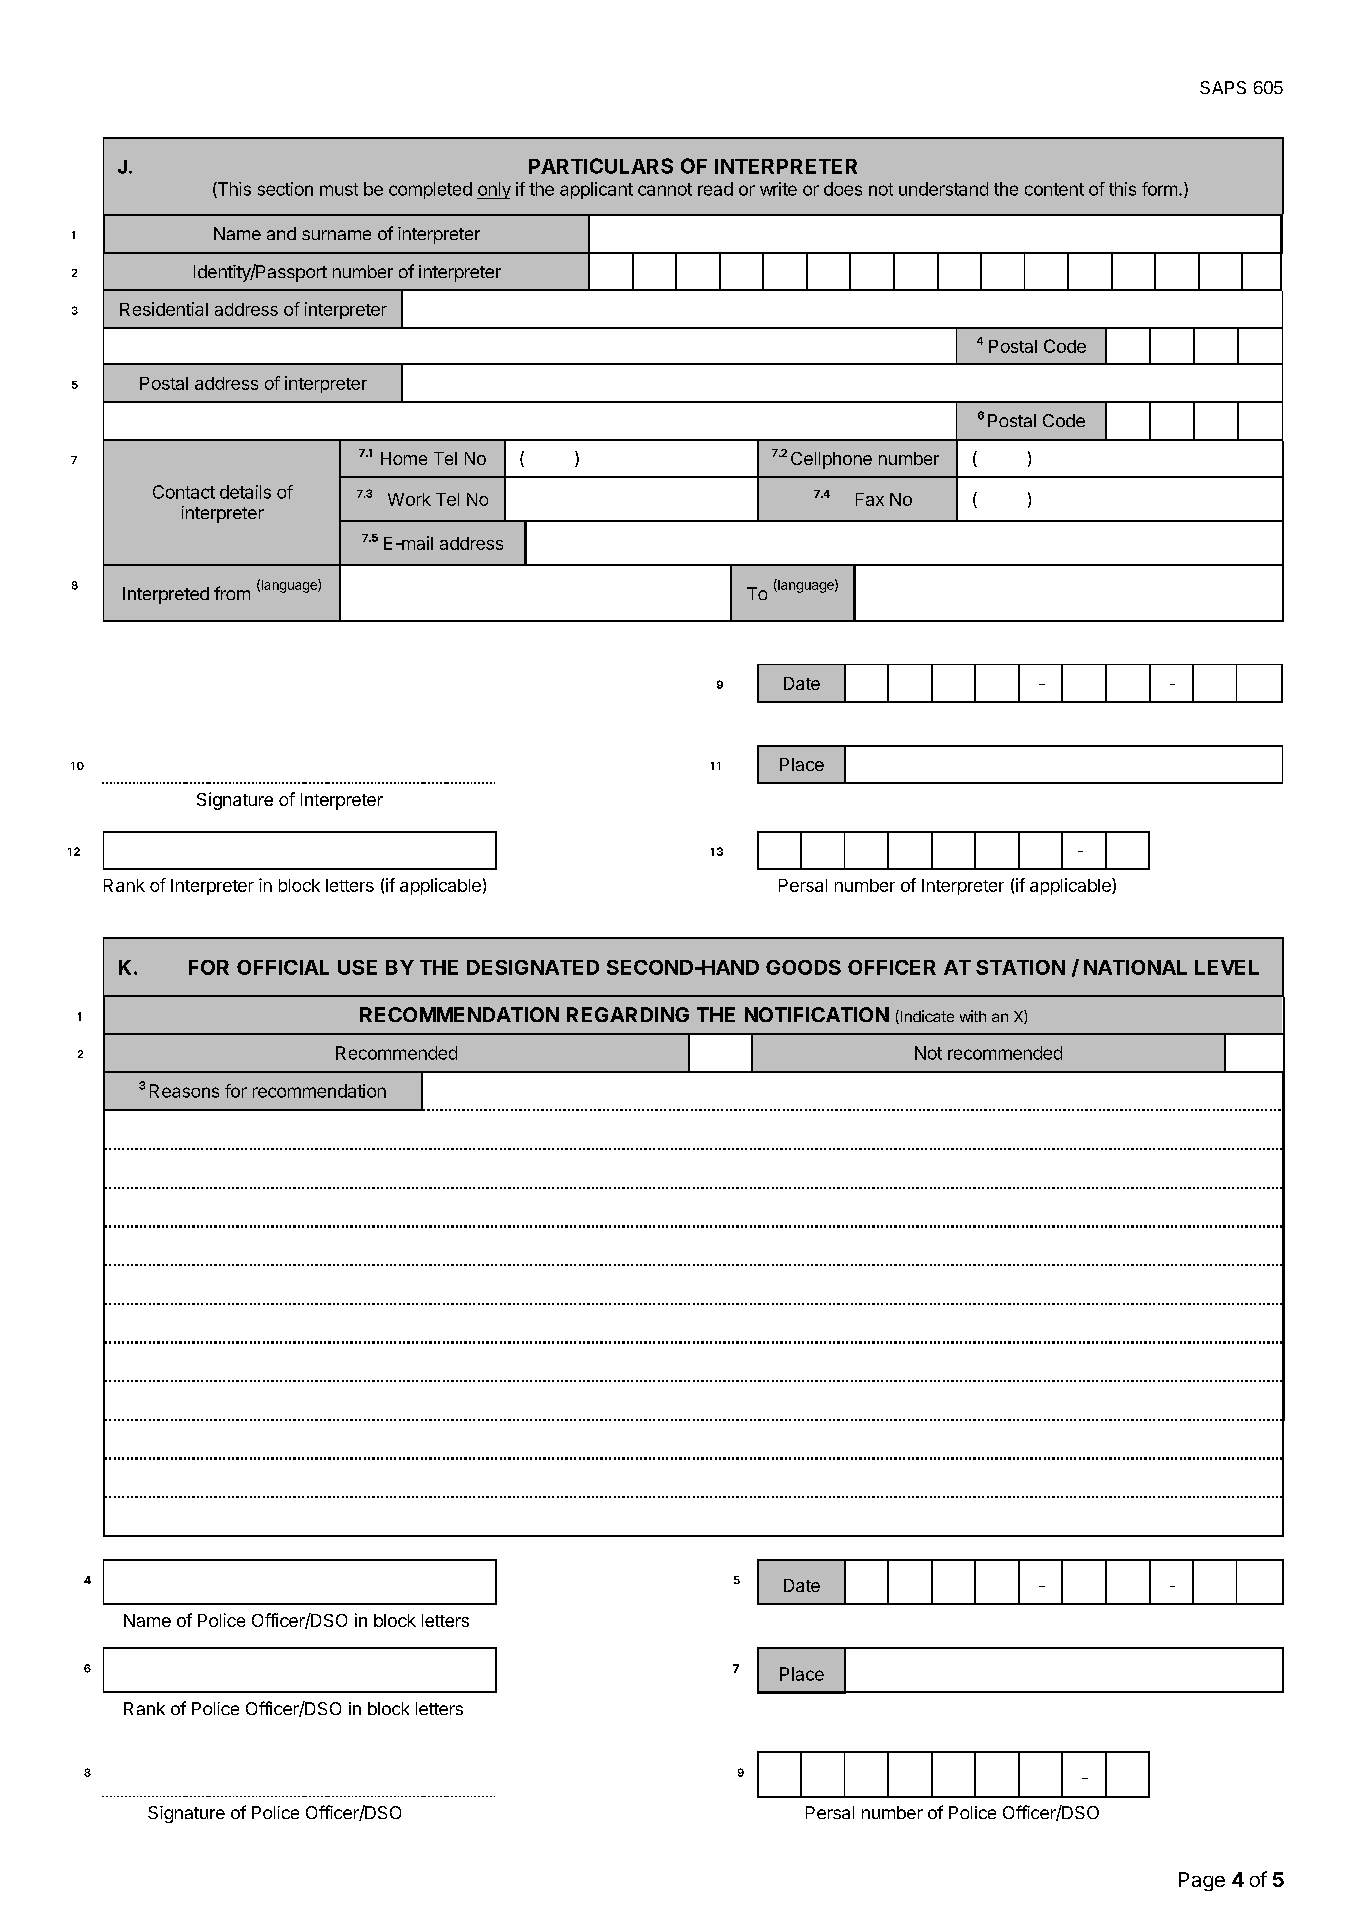  Describe the element at coordinates (715, 189) in the image. I see `read` at that location.
